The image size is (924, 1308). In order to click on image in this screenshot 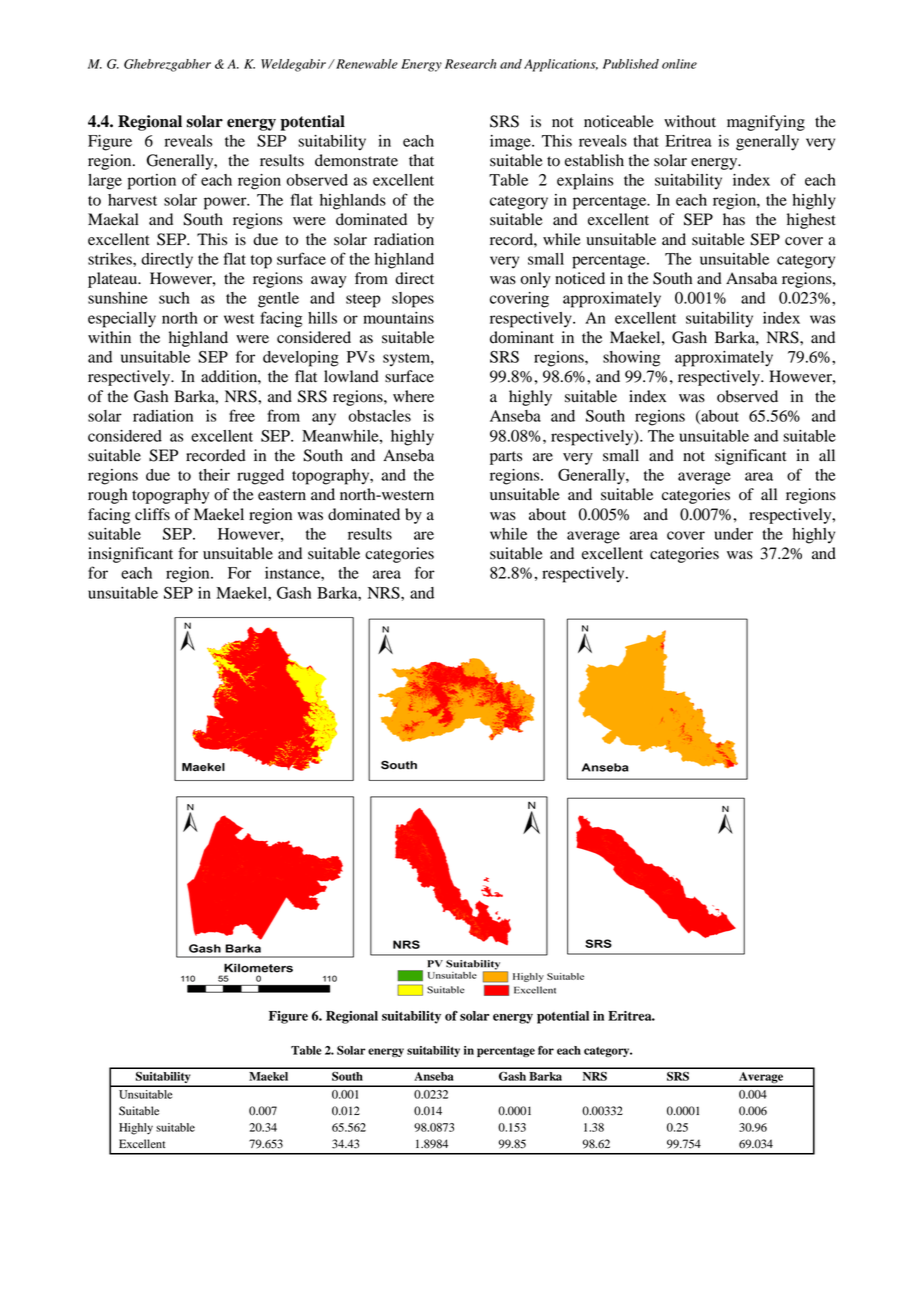, I will do `click(511, 143)`.
